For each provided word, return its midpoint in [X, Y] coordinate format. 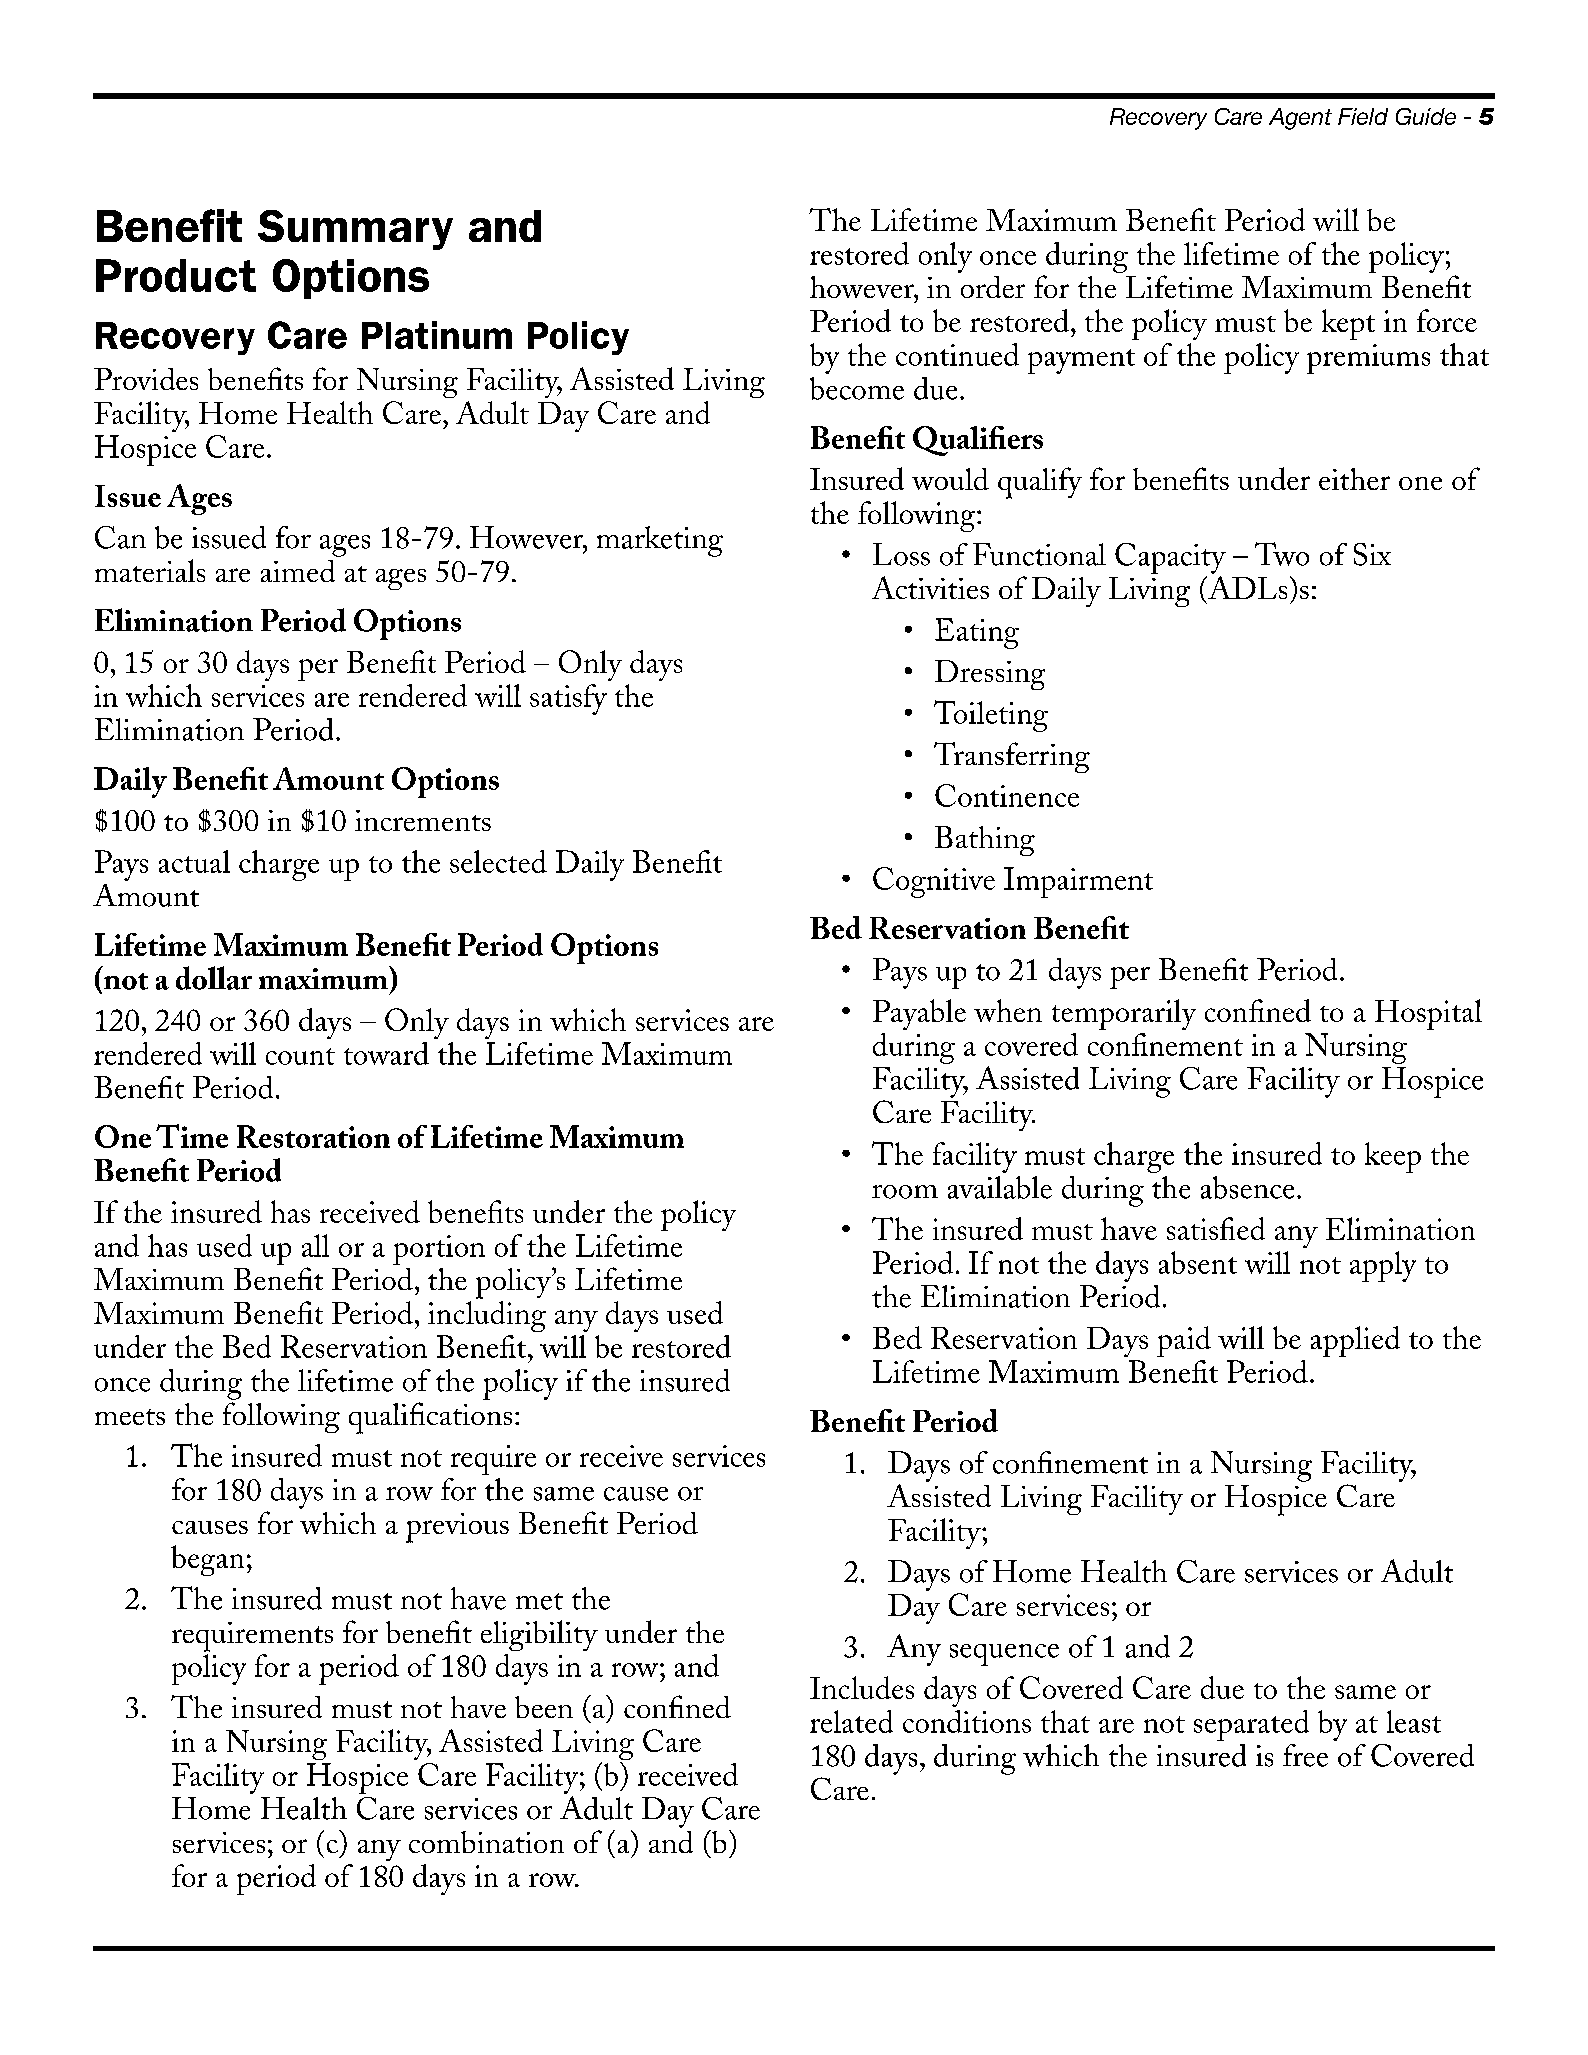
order [993, 287]
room [905, 1192]
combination [486, 1842]
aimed [298, 571]
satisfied [1216, 1228]
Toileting [991, 716]
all [315, 1245]
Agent [1300, 119]
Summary [355, 230]
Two [1282, 554]
